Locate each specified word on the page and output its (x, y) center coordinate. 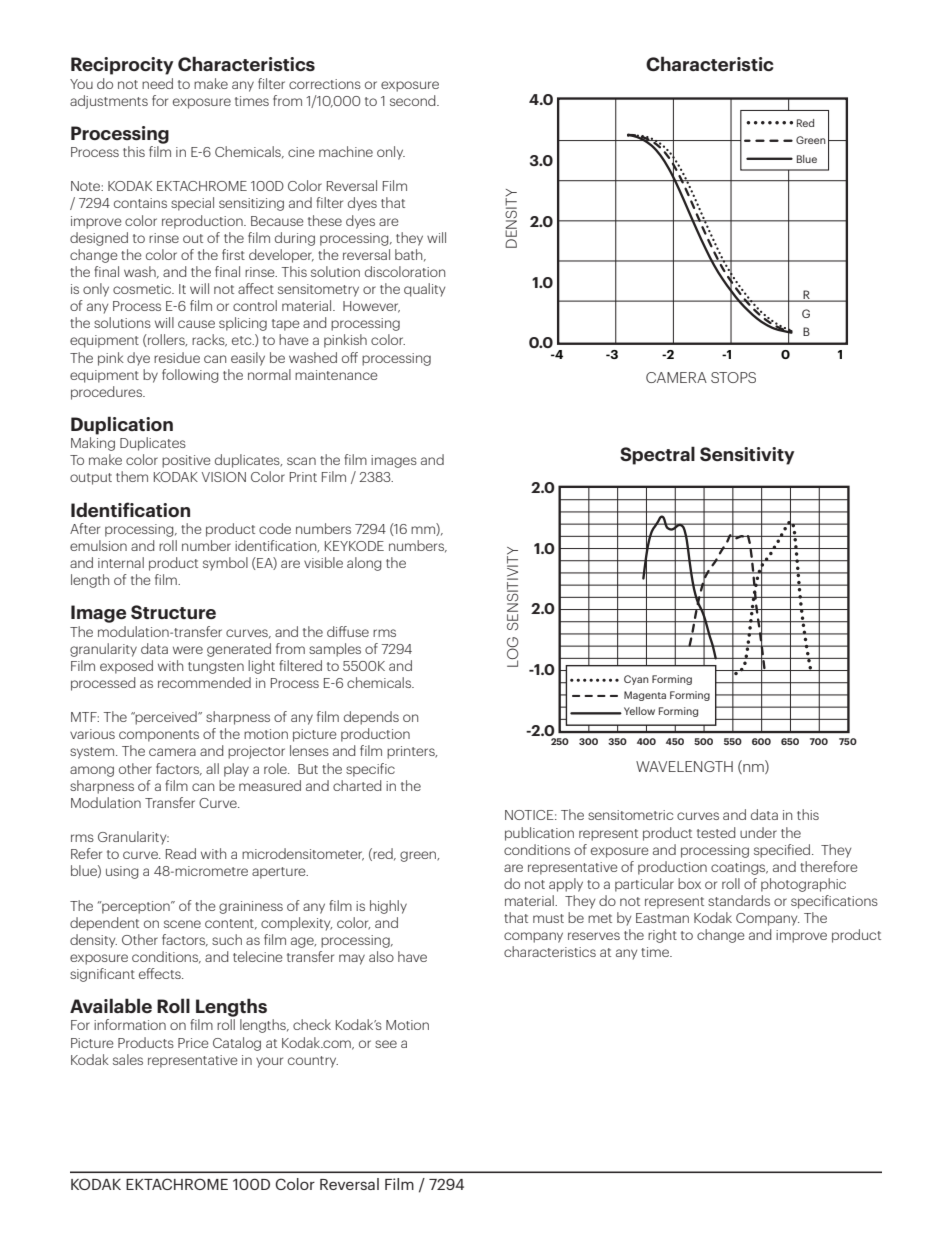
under (758, 832)
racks (209, 340)
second (414, 100)
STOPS (733, 377)
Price (193, 1043)
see (386, 1044)
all (212, 768)
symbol (225, 564)
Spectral (657, 455)
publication (539, 834)
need (157, 83)
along (364, 564)
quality (424, 290)
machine (346, 151)
